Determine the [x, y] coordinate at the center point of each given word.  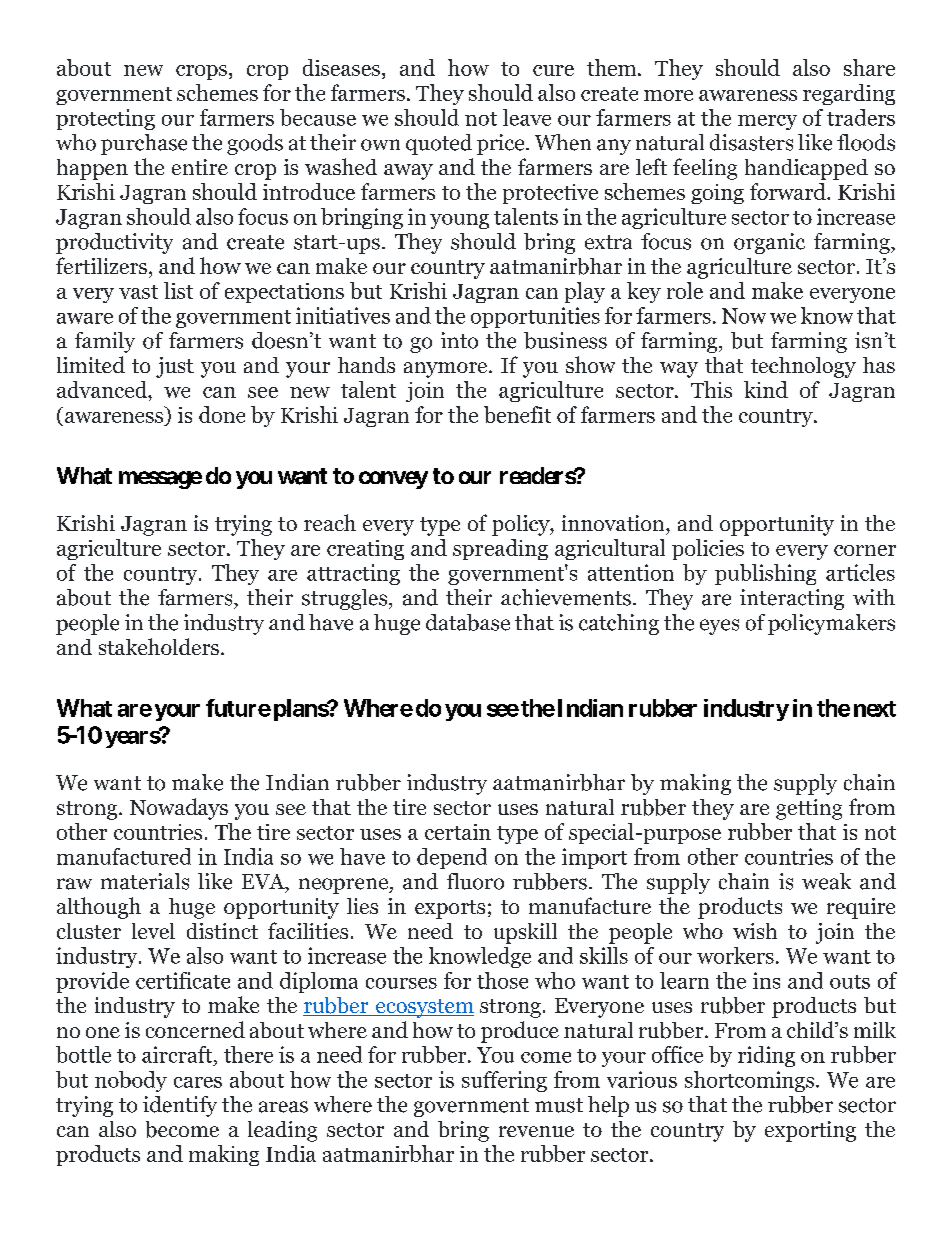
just [175, 367]
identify [180, 1106]
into [459, 340]
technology [803, 367]
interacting [792, 599]
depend [452, 858]
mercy [767, 122]
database [468, 622]
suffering [504, 1081]
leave [527, 117]
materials [145, 881]
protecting [105, 119]
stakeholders [159, 646]
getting [809, 809]
